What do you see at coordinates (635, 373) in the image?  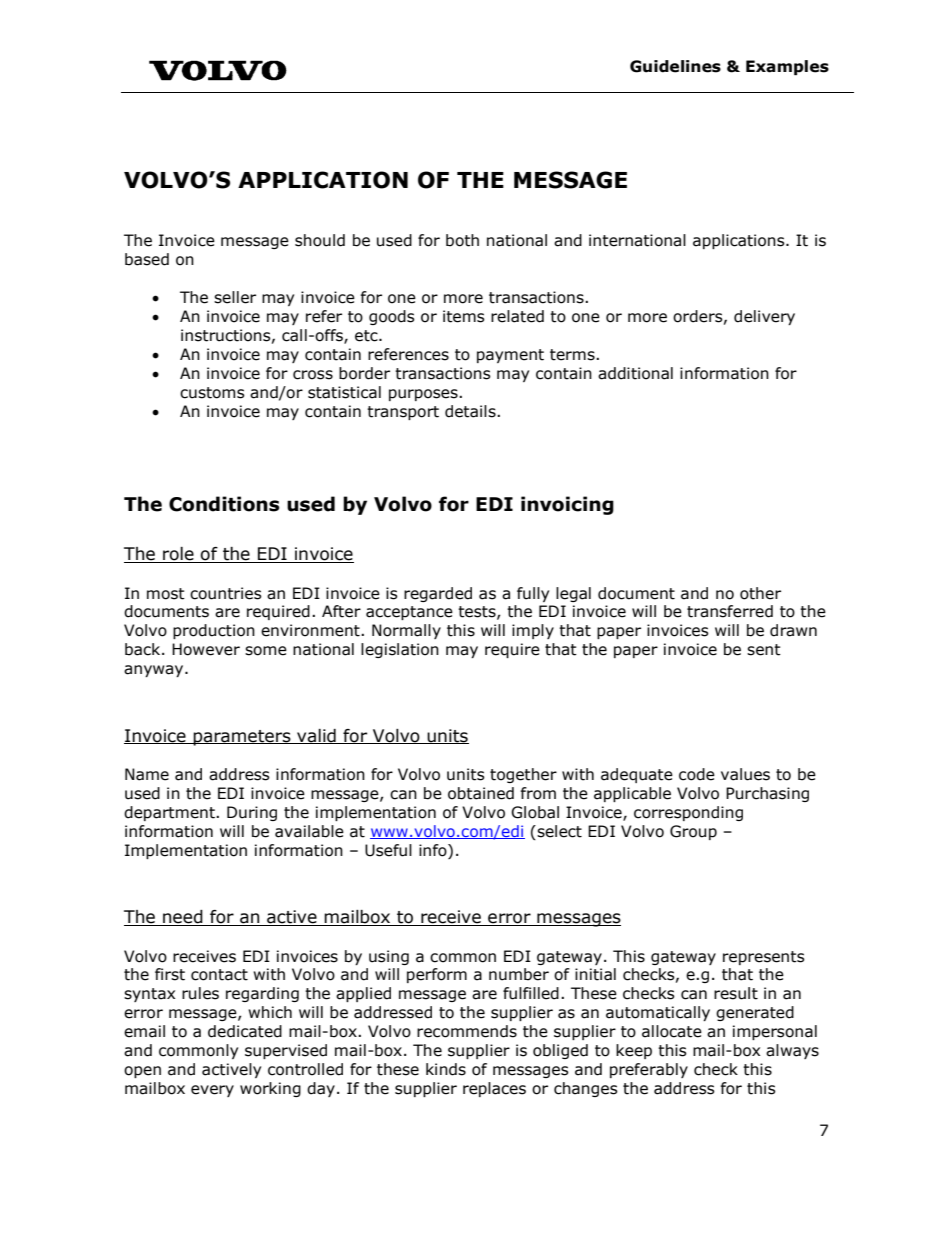 I see `additional` at bounding box center [635, 373].
